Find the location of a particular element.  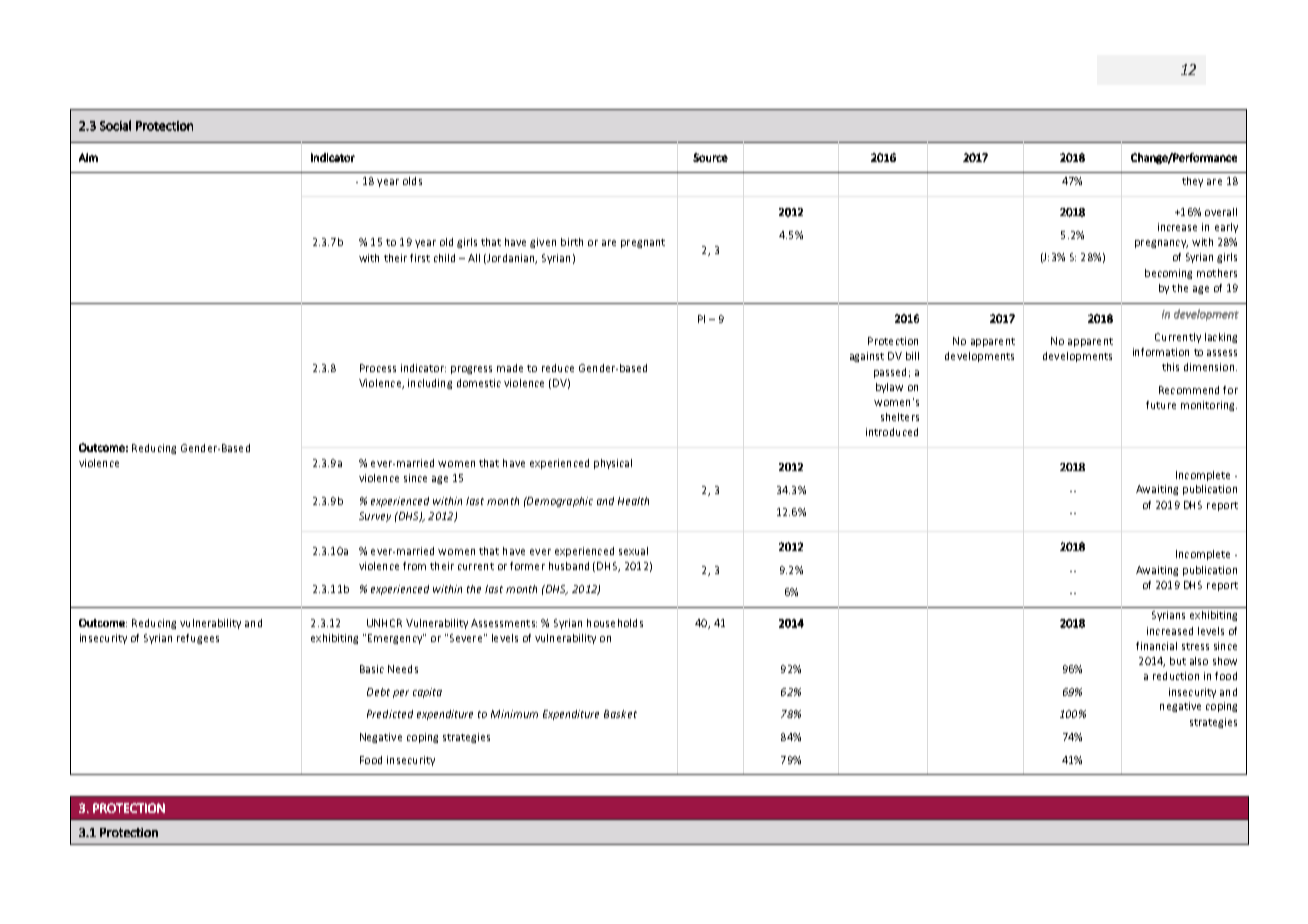

including is located at coordinates (430, 384).
